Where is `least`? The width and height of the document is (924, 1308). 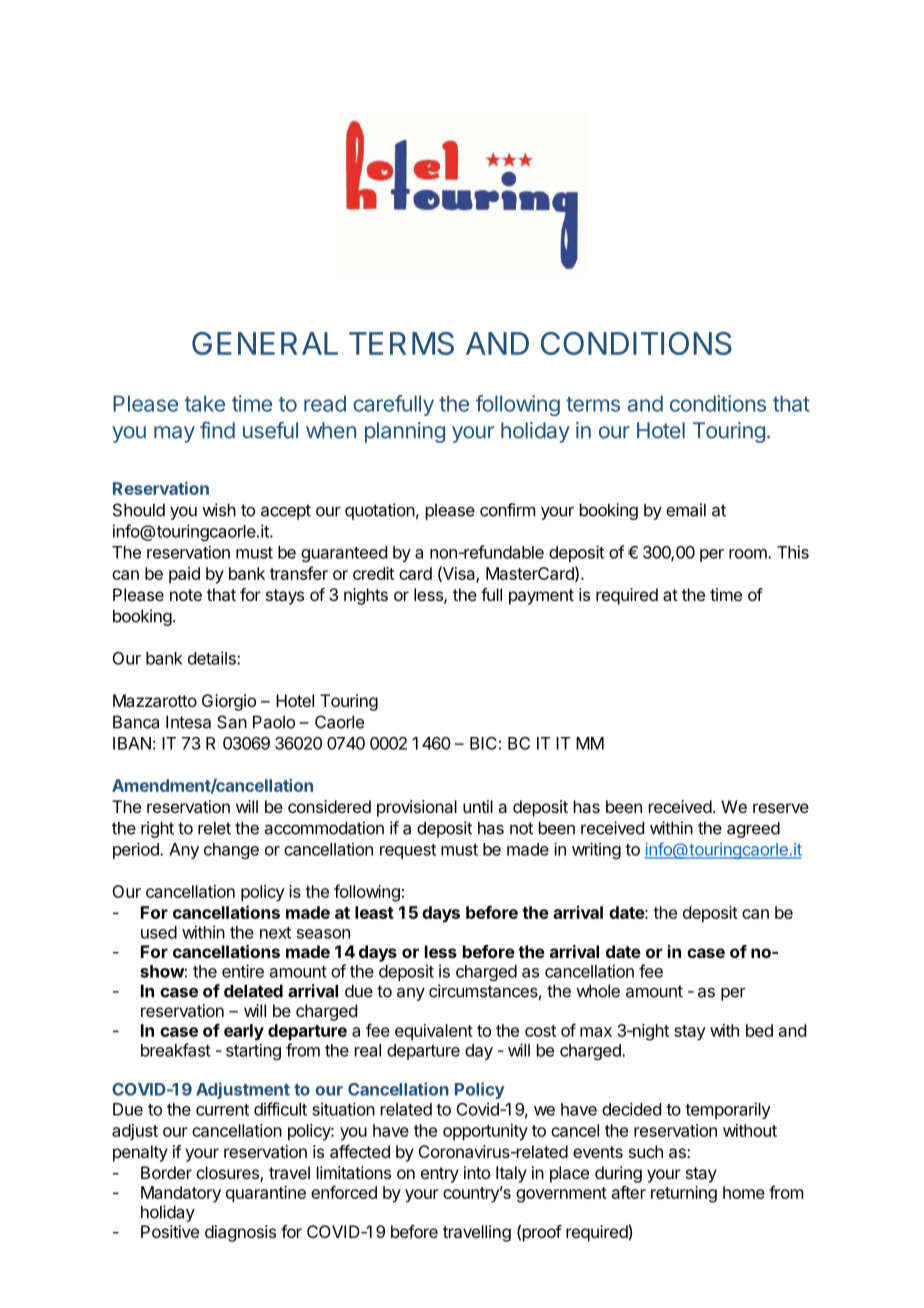 least is located at coordinates (374, 912).
